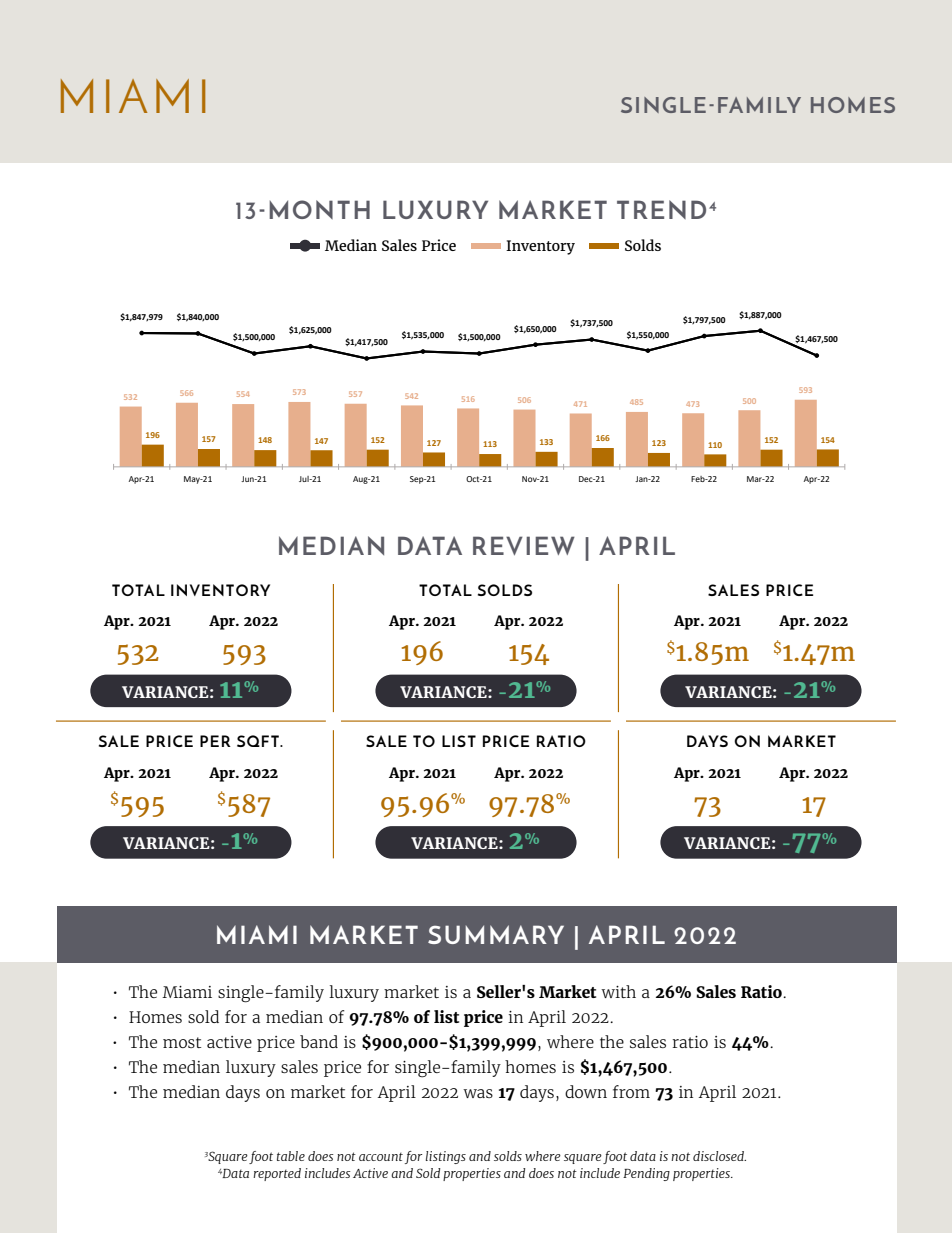 The height and width of the image is (1233, 952). Describe the element at coordinates (496, 934) in the image. I see `SUMMARY` at that location.
